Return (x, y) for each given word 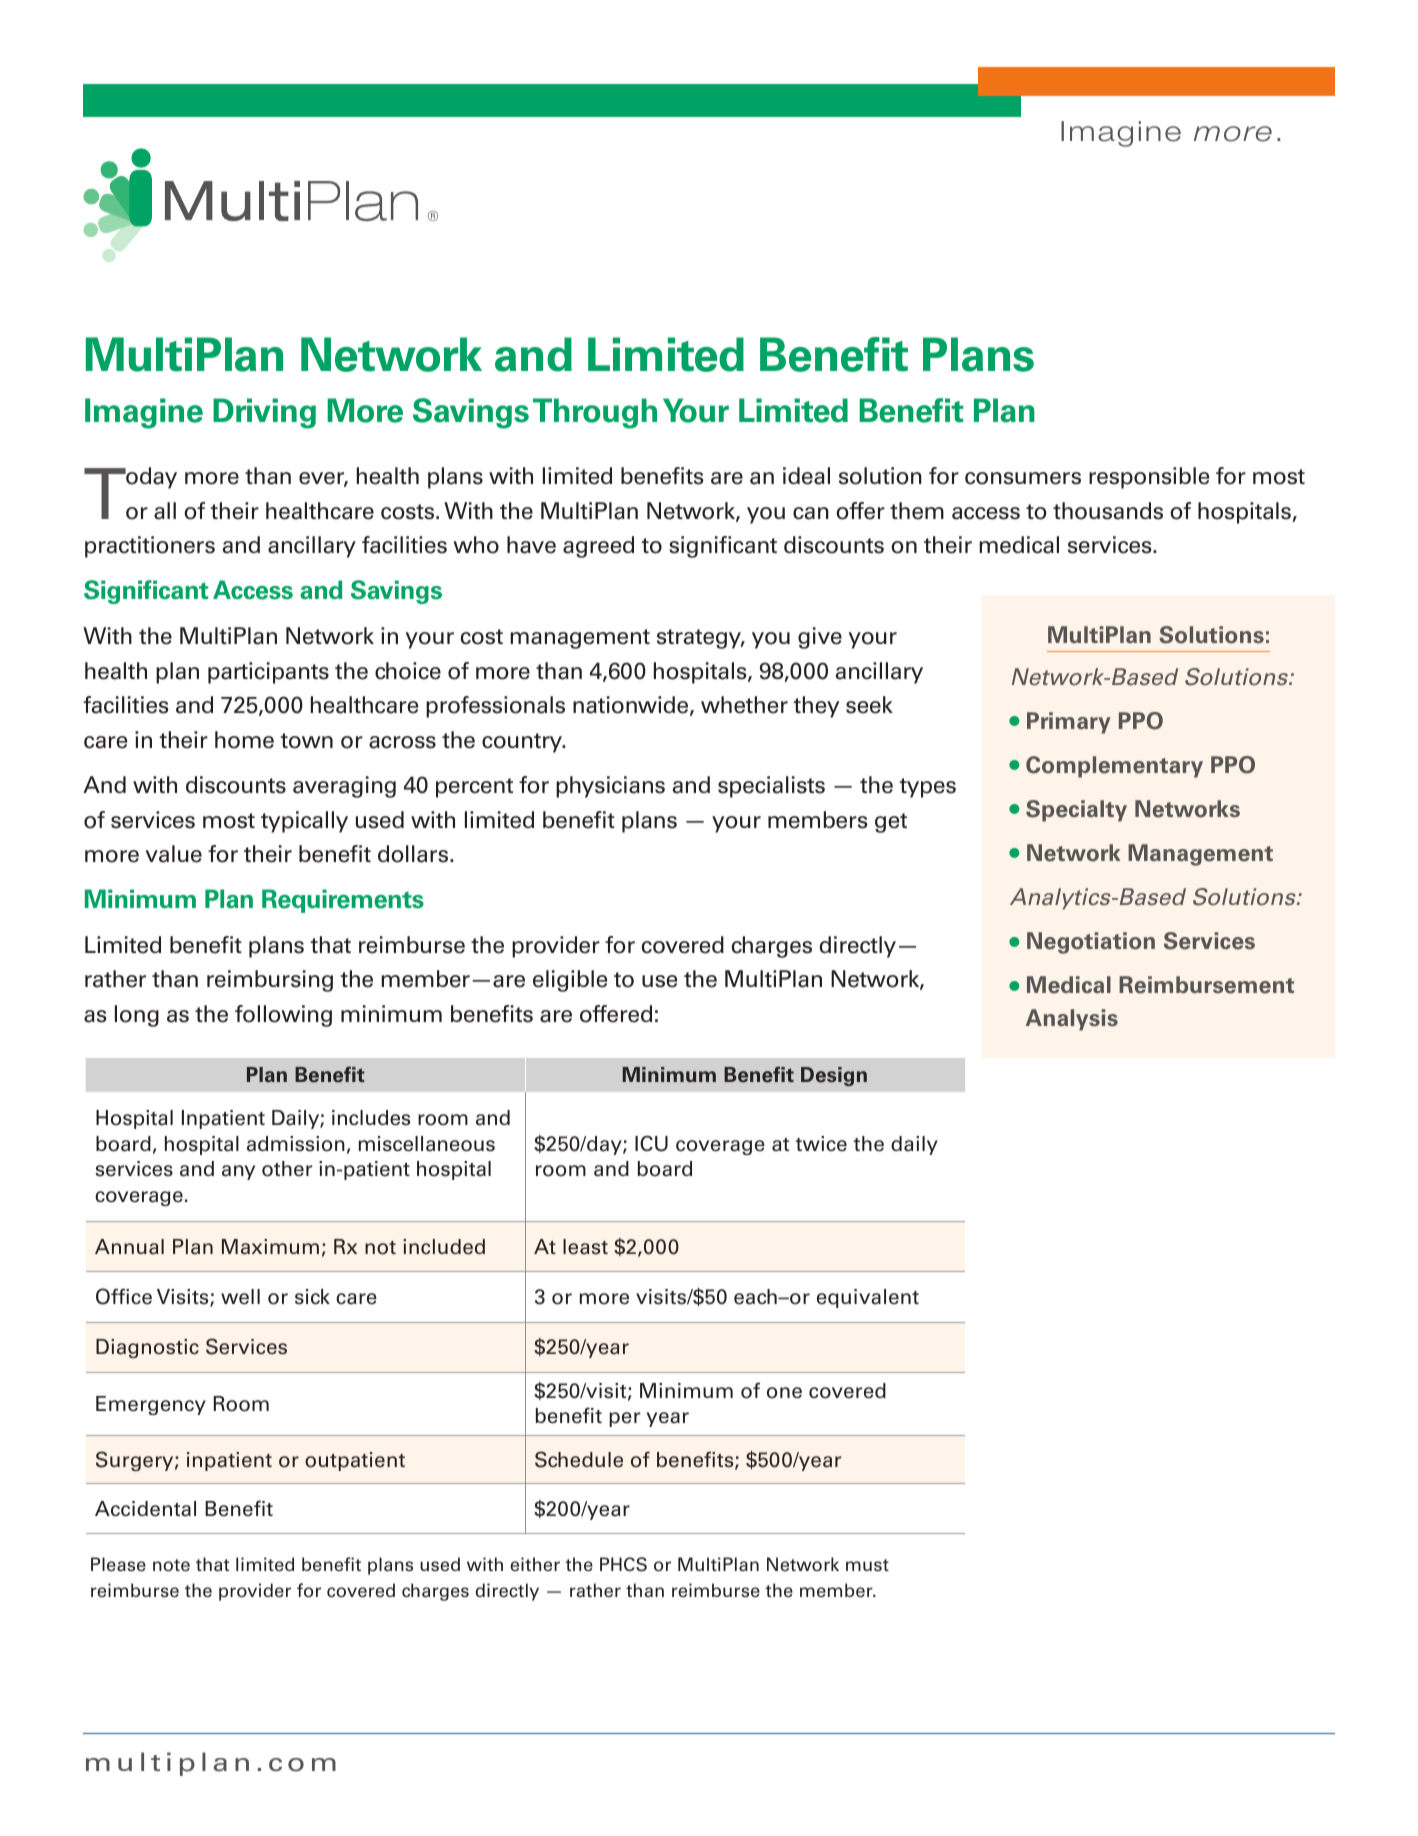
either (535, 1564)
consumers (1023, 478)
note (171, 1565)
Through (595, 413)
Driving (264, 413)
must (867, 1565)
